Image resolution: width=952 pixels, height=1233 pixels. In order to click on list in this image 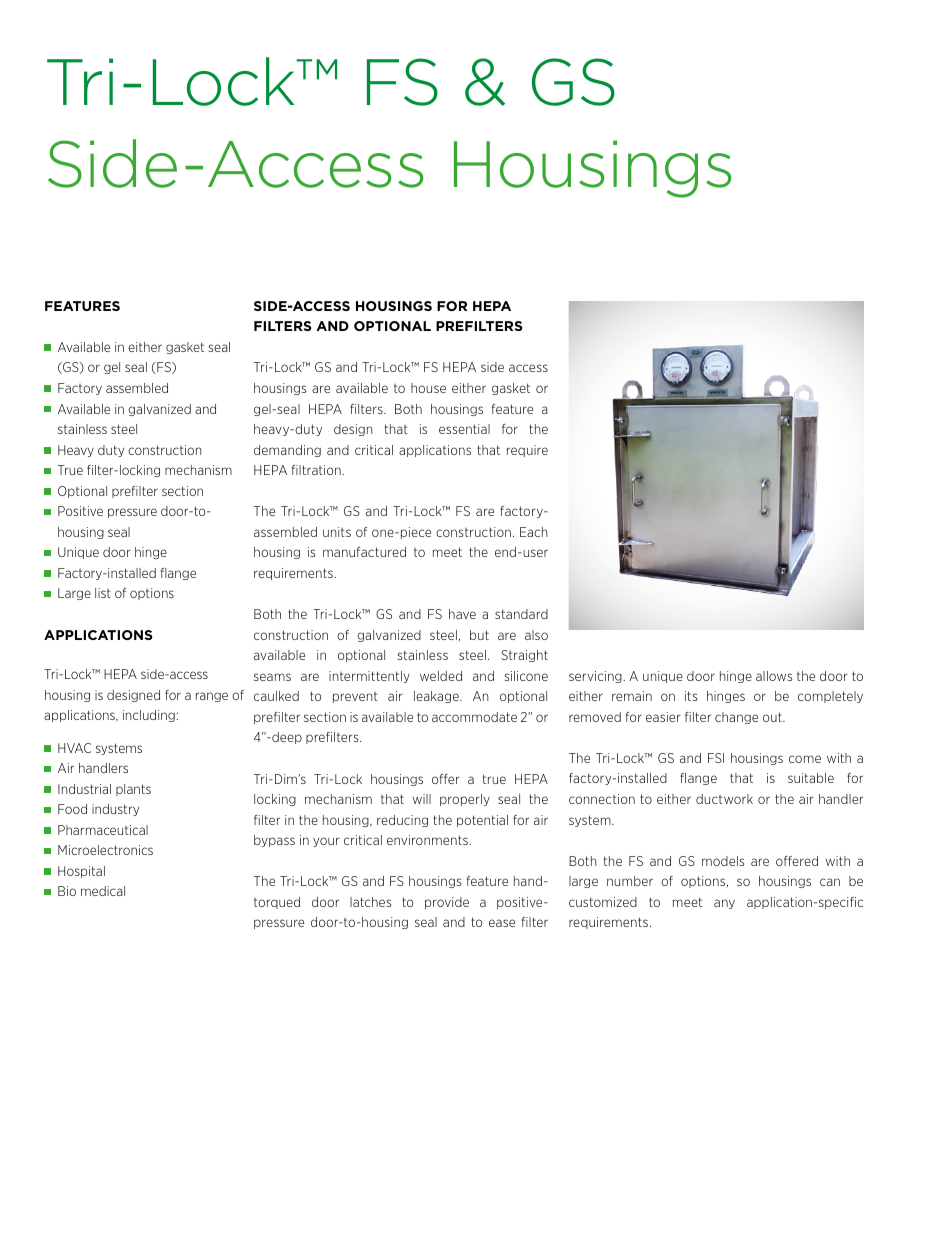, I will do `click(103, 593)`.
